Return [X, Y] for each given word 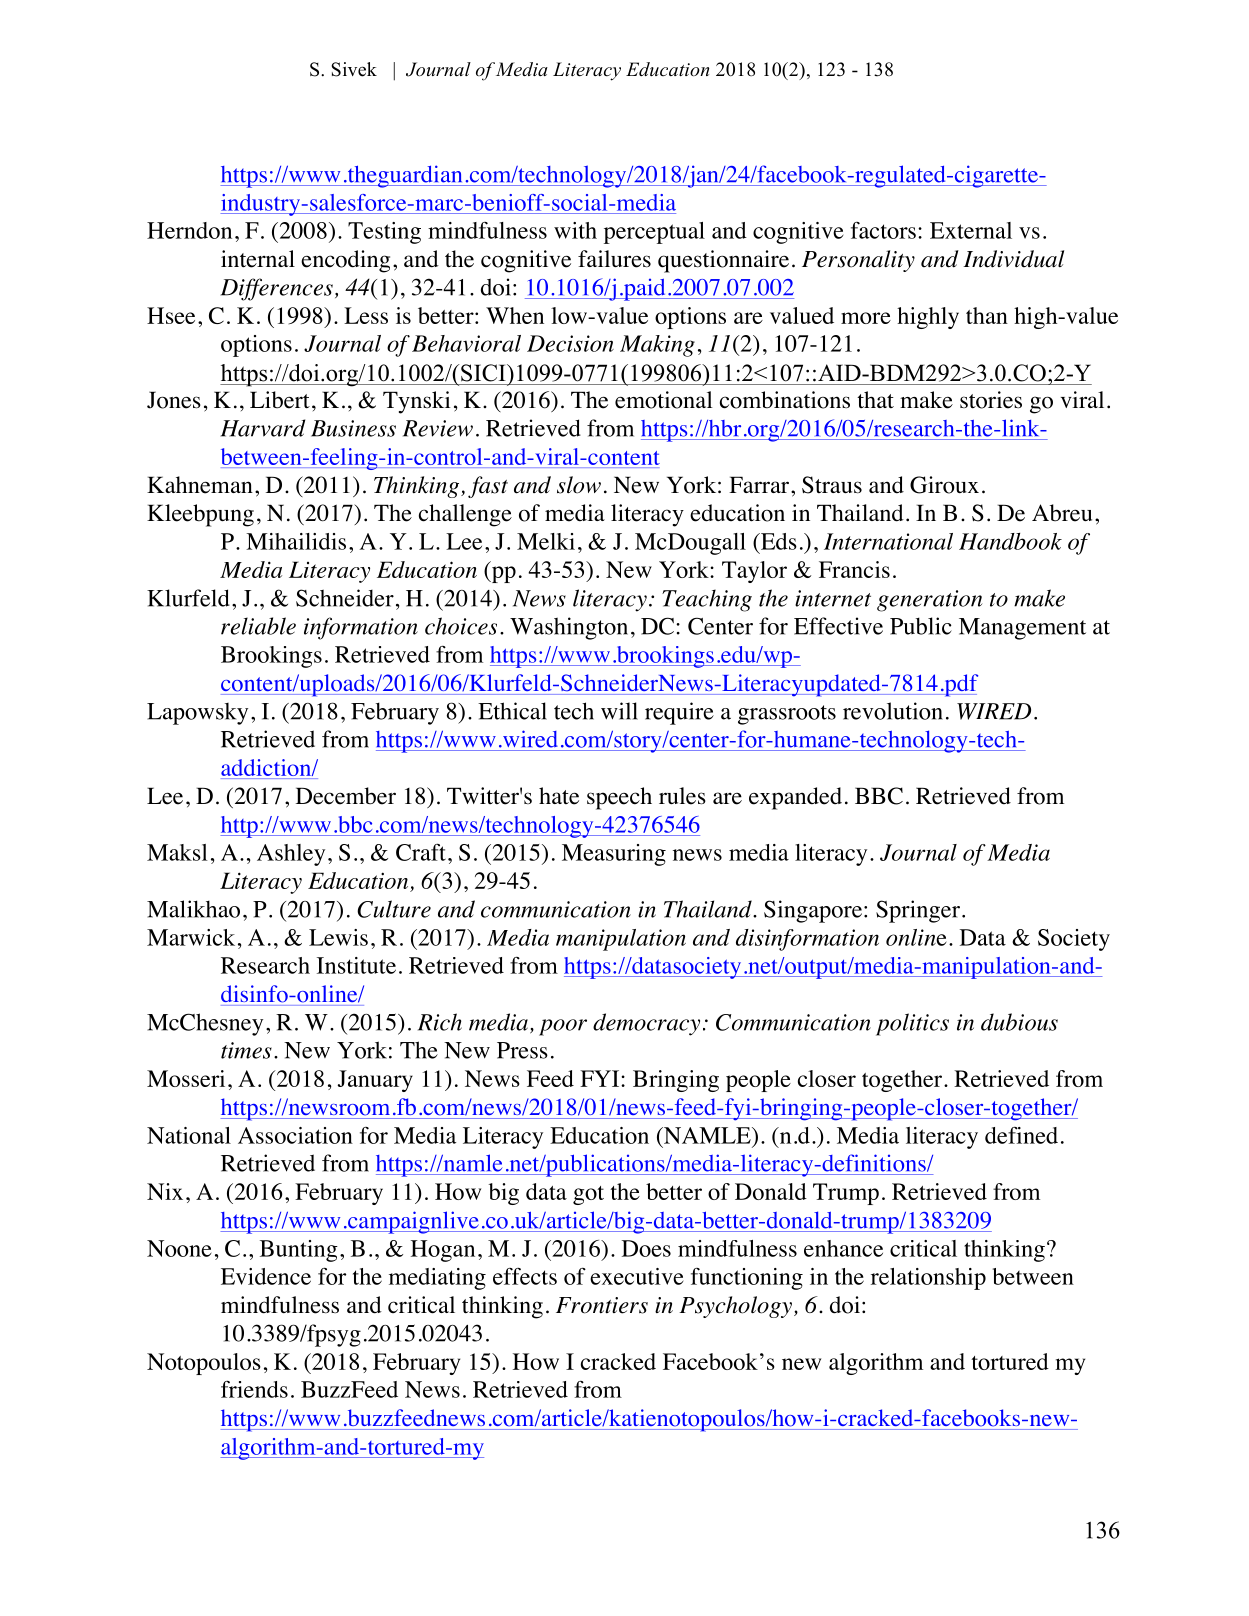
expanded [795, 798]
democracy [646, 1024]
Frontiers [602, 1305]
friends [254, 1389]
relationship [928, 1279]
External [971, 230]
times [246, 1050]
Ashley [291, 855]
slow [579, 485]
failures [614, 259]
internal [258, 259]
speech [619, 798]
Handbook [1010, 541]
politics [912, 1024]
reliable [258, 626]
